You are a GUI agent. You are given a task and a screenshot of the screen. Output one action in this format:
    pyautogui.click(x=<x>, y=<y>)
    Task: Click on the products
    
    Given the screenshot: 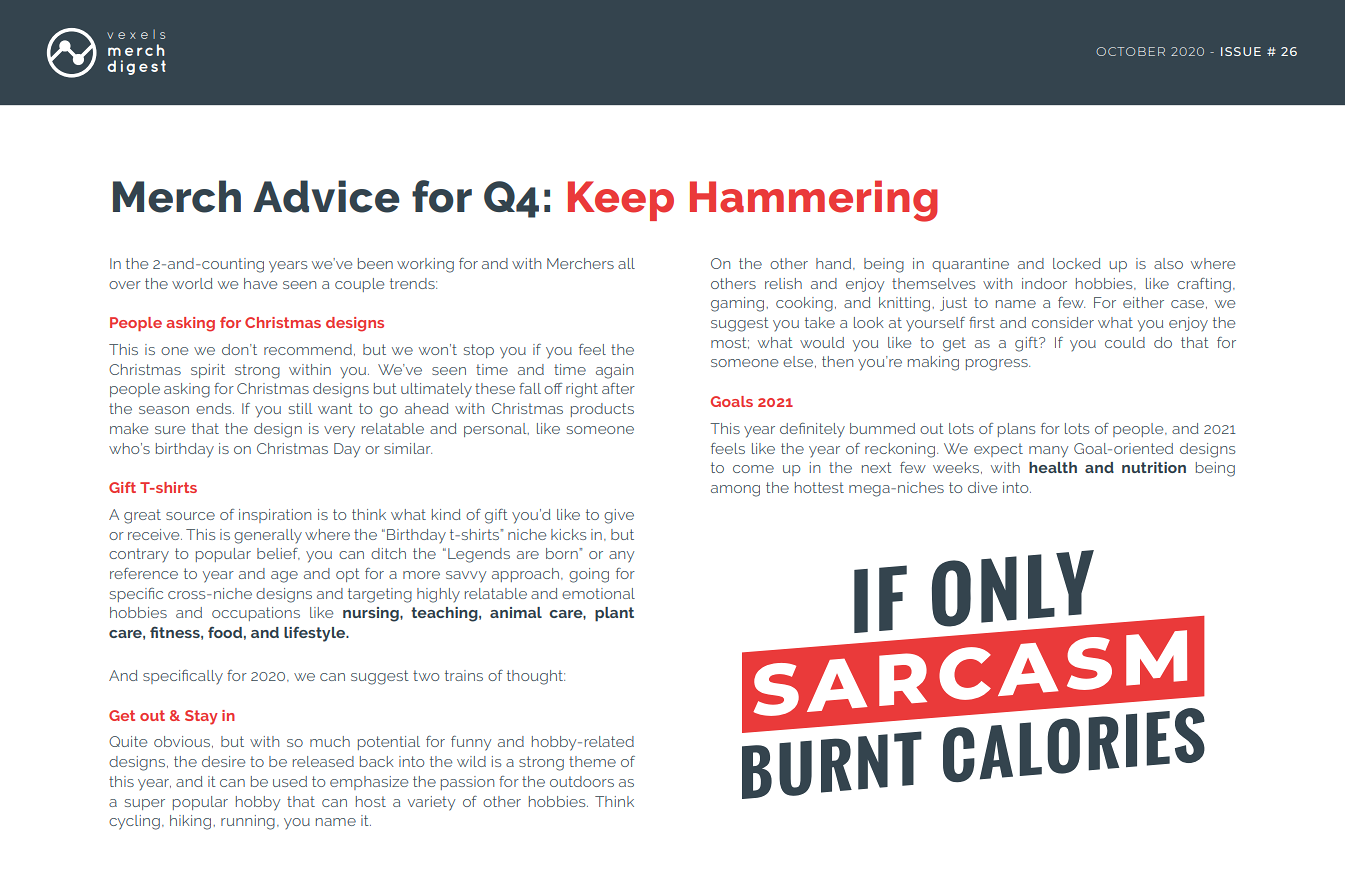 What is the action you would take?
    pyautogui.click(x=602, y=410)
